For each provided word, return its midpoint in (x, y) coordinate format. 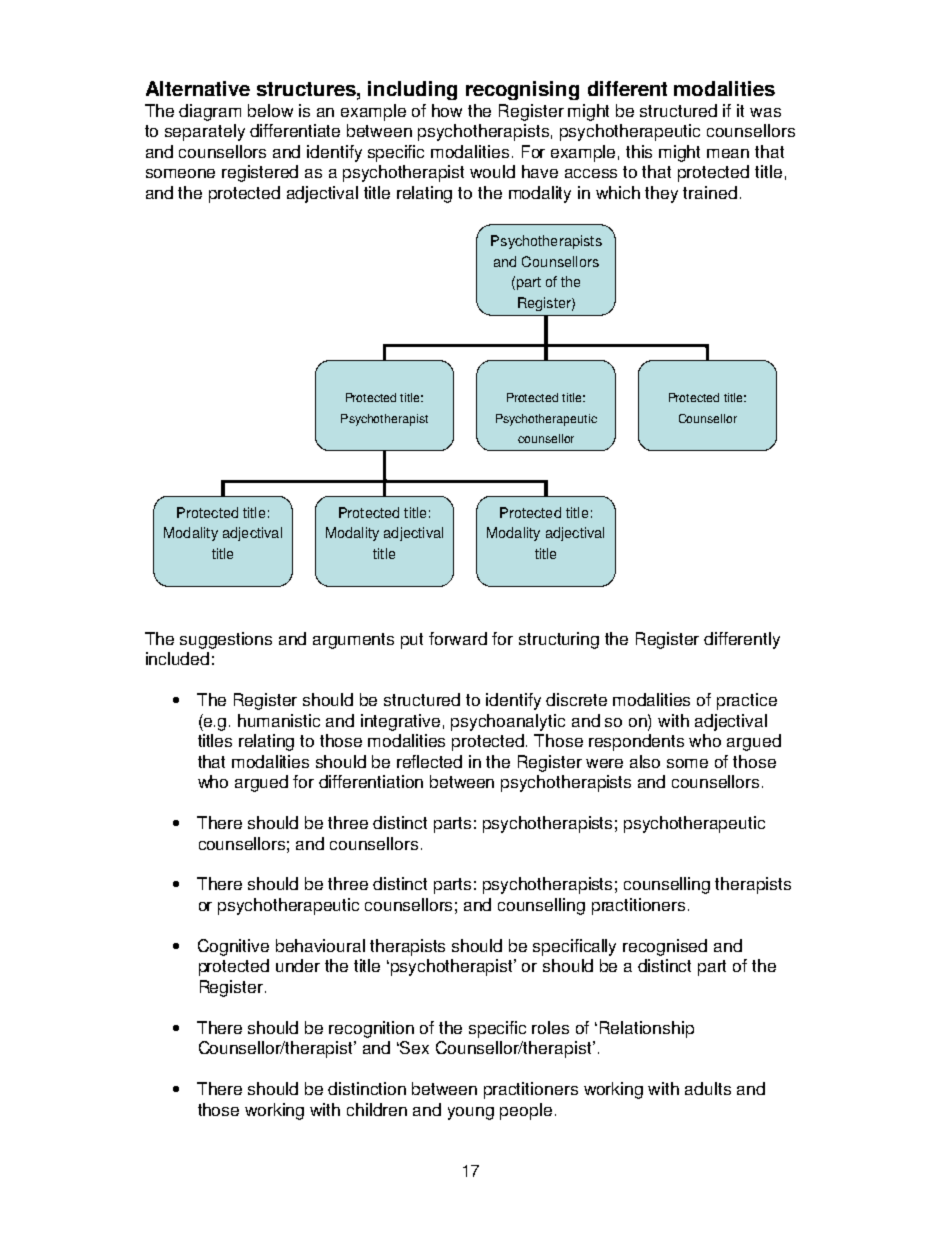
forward (458, 638)
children (377, 1109)
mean (728, 153)
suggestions (226, 640)
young (471, 1113)
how (447, 110)
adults (708, 1088)
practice (747, 701)
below (270, 110)
